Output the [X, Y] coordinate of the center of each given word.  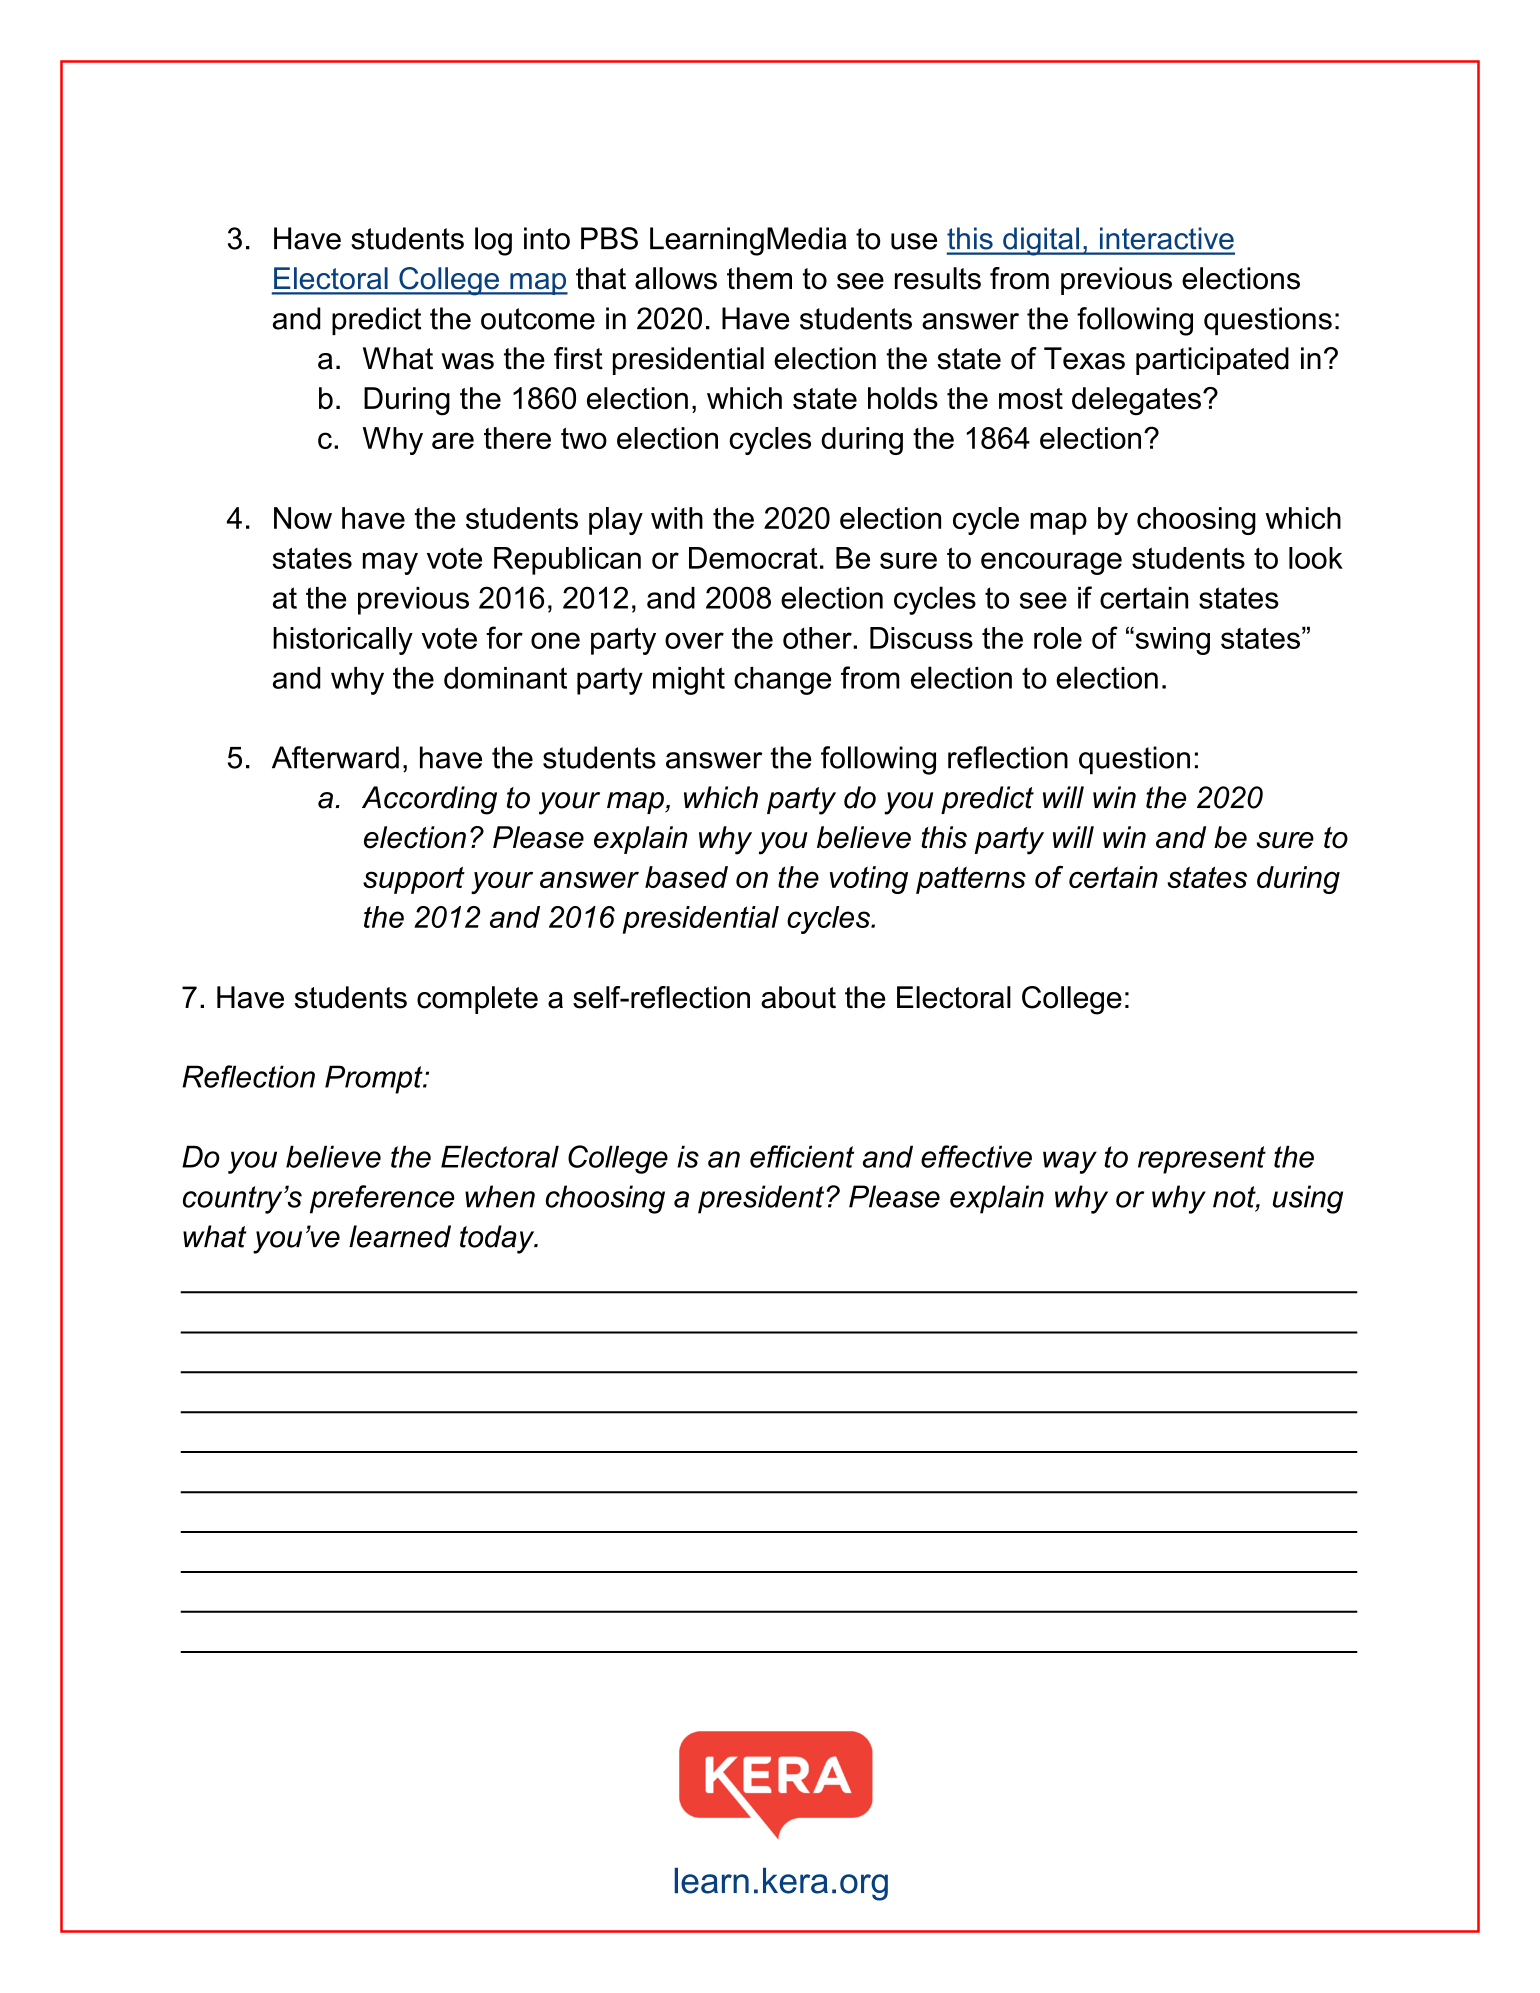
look [1316, 558]
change [782, 681]
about [798, 997]
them [759, 278]
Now [303, 518]
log [493, 241]
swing [1171, 641]
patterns [971, 880]
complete [477, 1000]
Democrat [753, 558]
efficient [802, 1156]
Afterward [335, 757]
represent [1202, 1160]
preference [382, 1199]
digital [1041, 241]
